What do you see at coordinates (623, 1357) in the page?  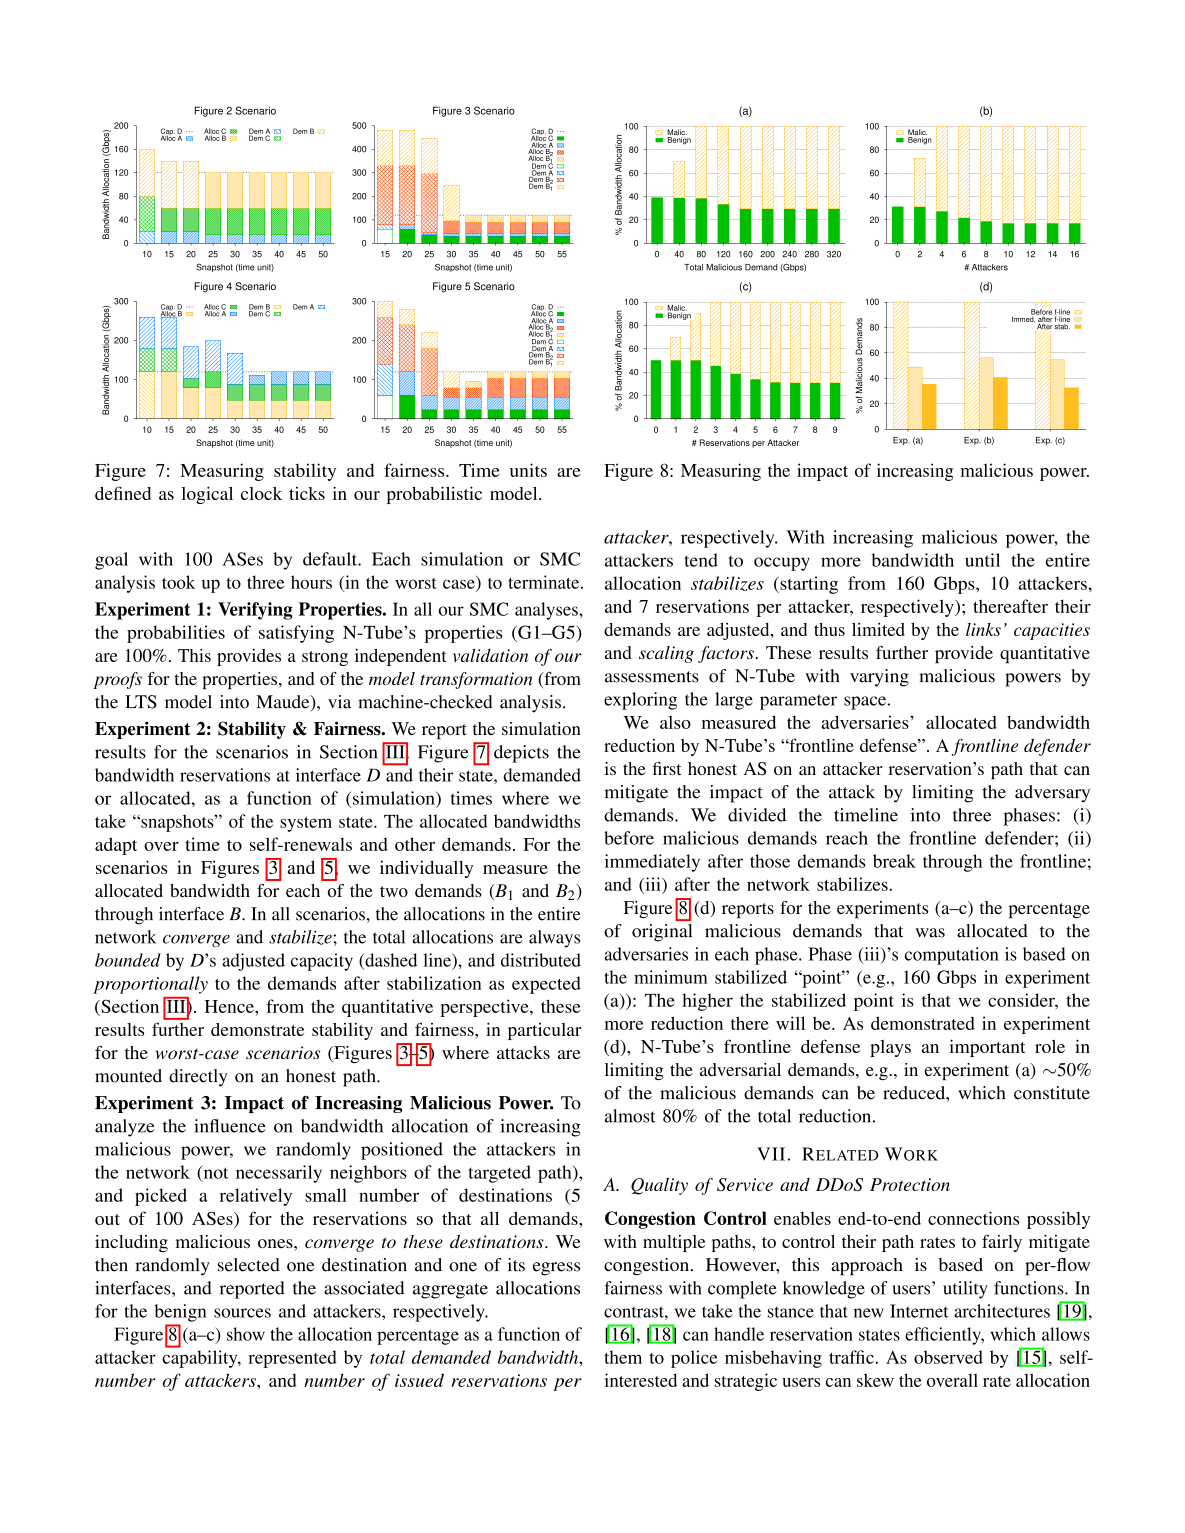 I see `them` at bounding box center [623, 1357].
